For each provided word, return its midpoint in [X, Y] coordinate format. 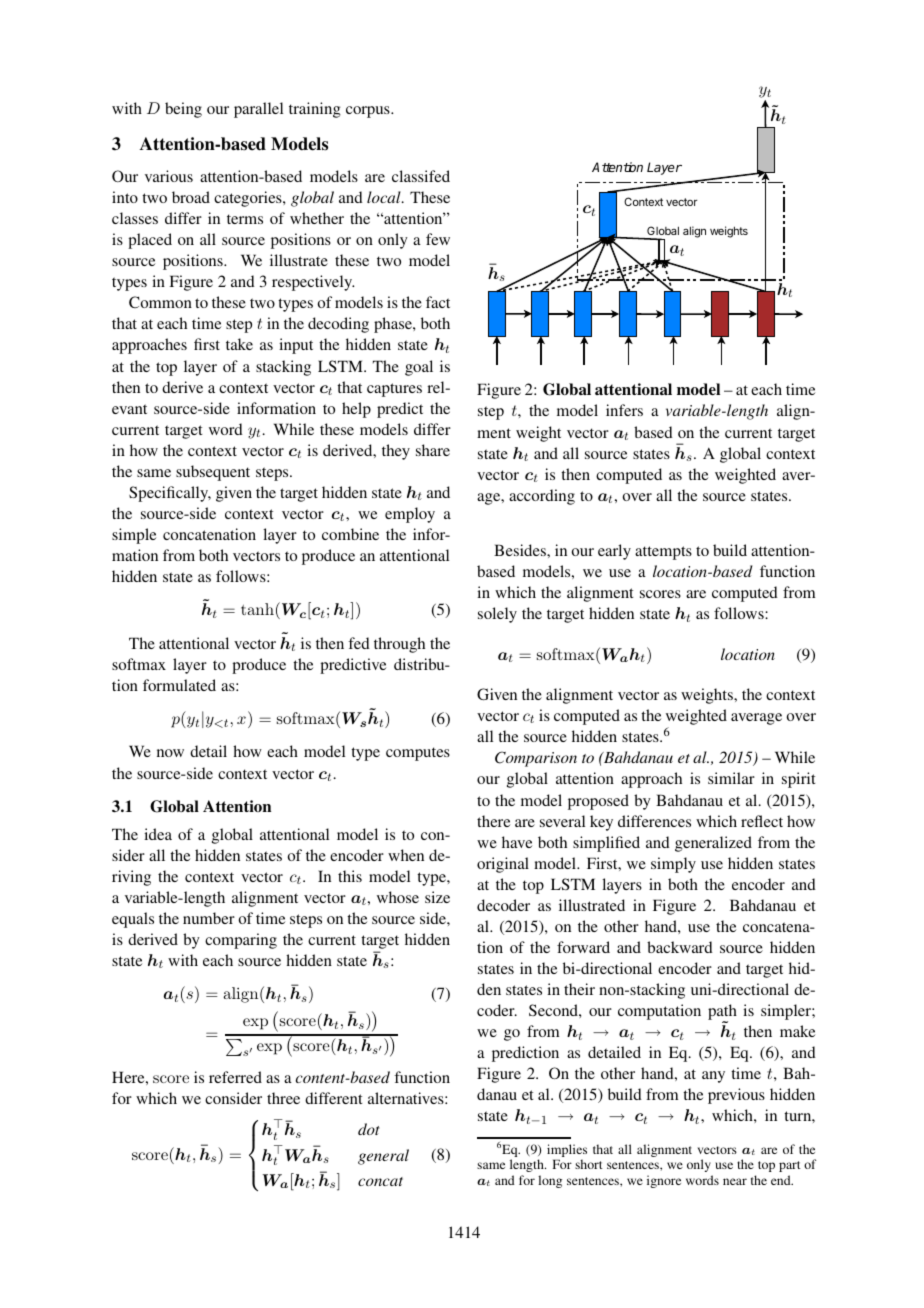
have [517, 842]
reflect [762, 821]
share [433, 450]
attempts [663, 553]
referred [235, 1077]
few [438, 239]
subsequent [213, 473]
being [183, 110]
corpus [369, 112]
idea [158, 834]
